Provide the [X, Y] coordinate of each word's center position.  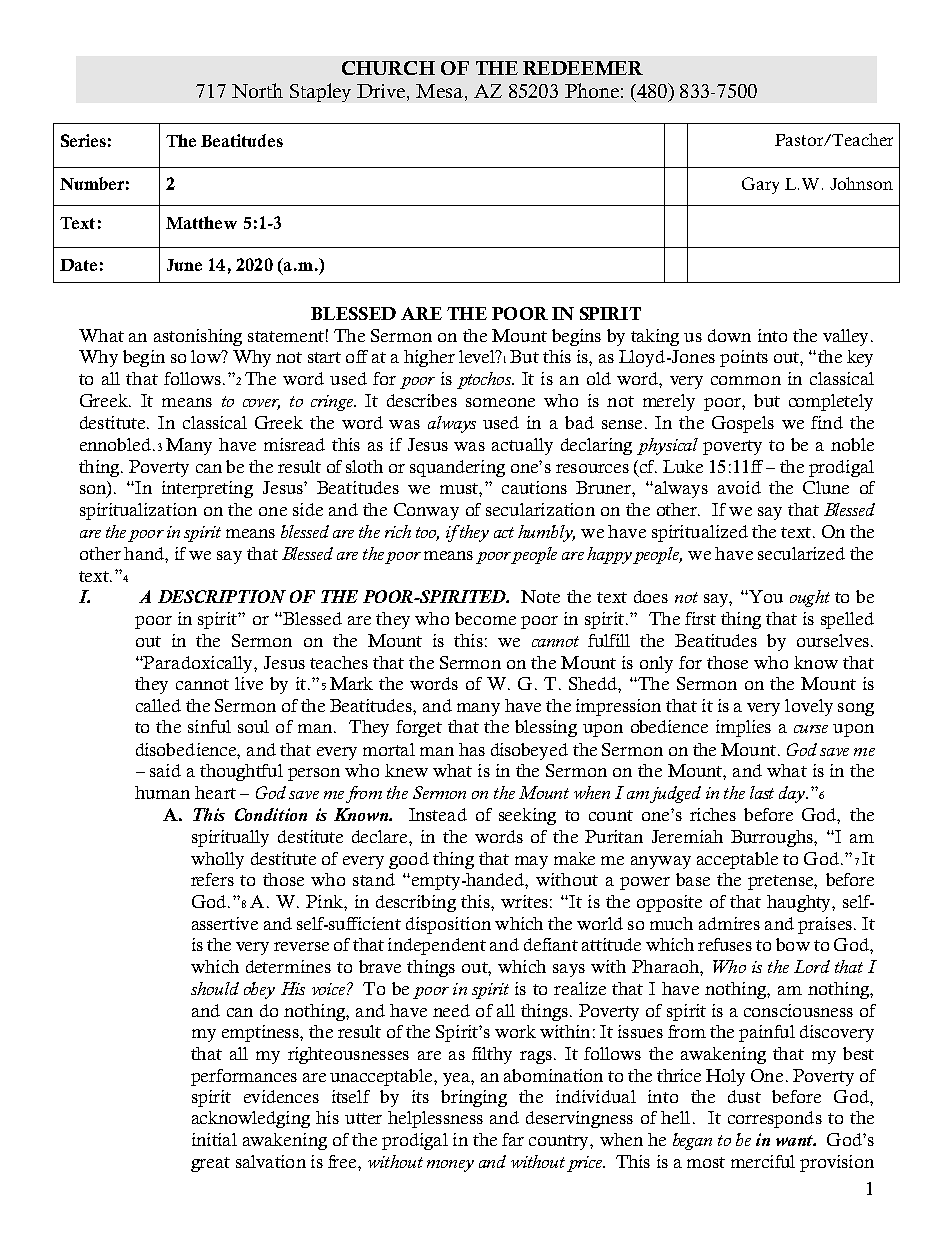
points [744, 358]
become [485, 618]
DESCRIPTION [222, 596]
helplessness [435, 1119]
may [531, 862]
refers [212, 879]
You [765, 596]
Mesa [439, 91]
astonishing [198, 337]
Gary [760, 185]
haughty [800, 903]
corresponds [775, 1119]
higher [429, 358]
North [257, 90]
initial [214, 1139]
